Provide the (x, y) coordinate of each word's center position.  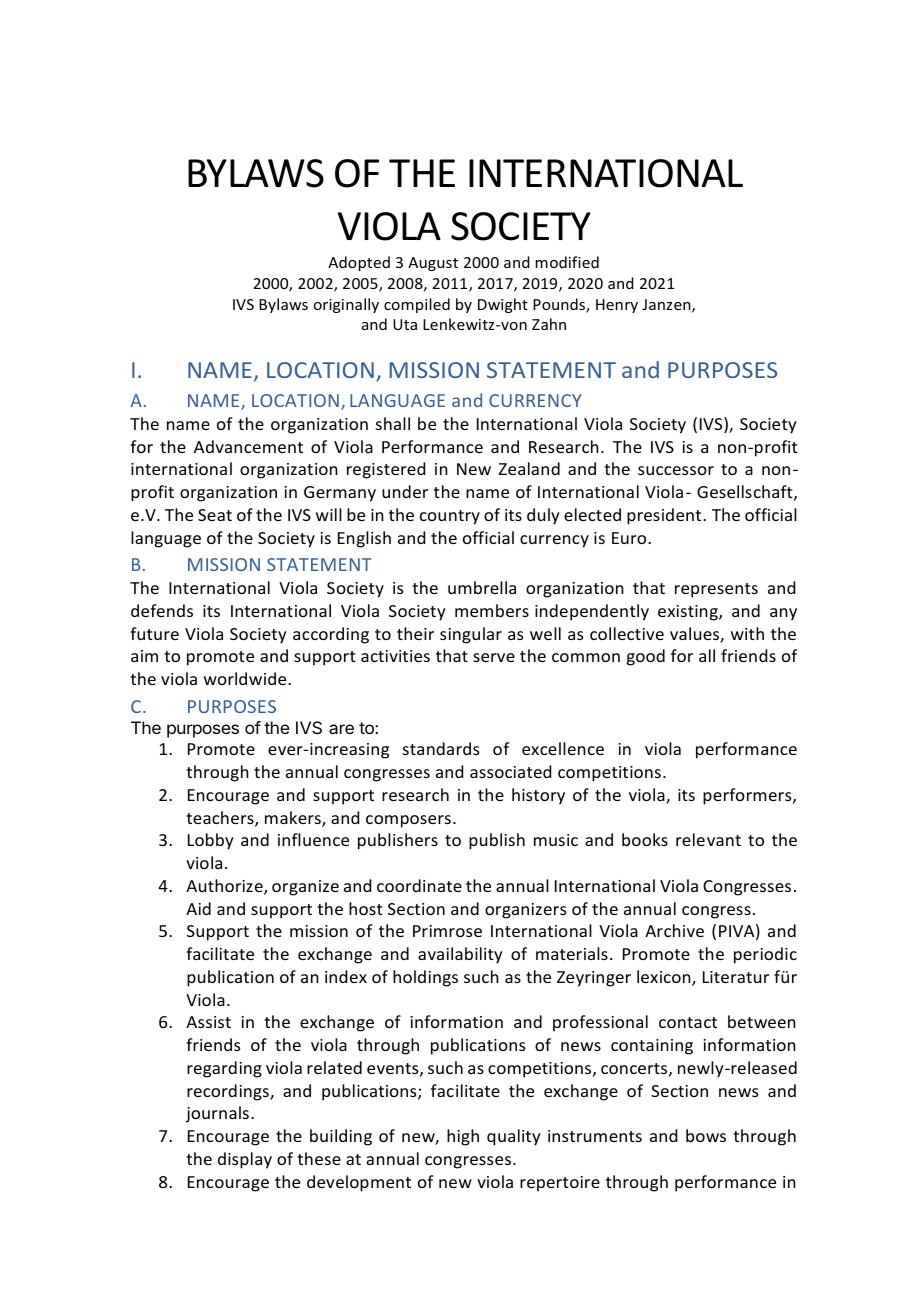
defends (162, 610)
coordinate (419, 885)
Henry (617, 306)
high (463, 1137)
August (433, 264)
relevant (708, 839)
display (245, 1160)
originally (346, 305)
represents (716, 590)
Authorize (225, 887)
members (492, 610)
